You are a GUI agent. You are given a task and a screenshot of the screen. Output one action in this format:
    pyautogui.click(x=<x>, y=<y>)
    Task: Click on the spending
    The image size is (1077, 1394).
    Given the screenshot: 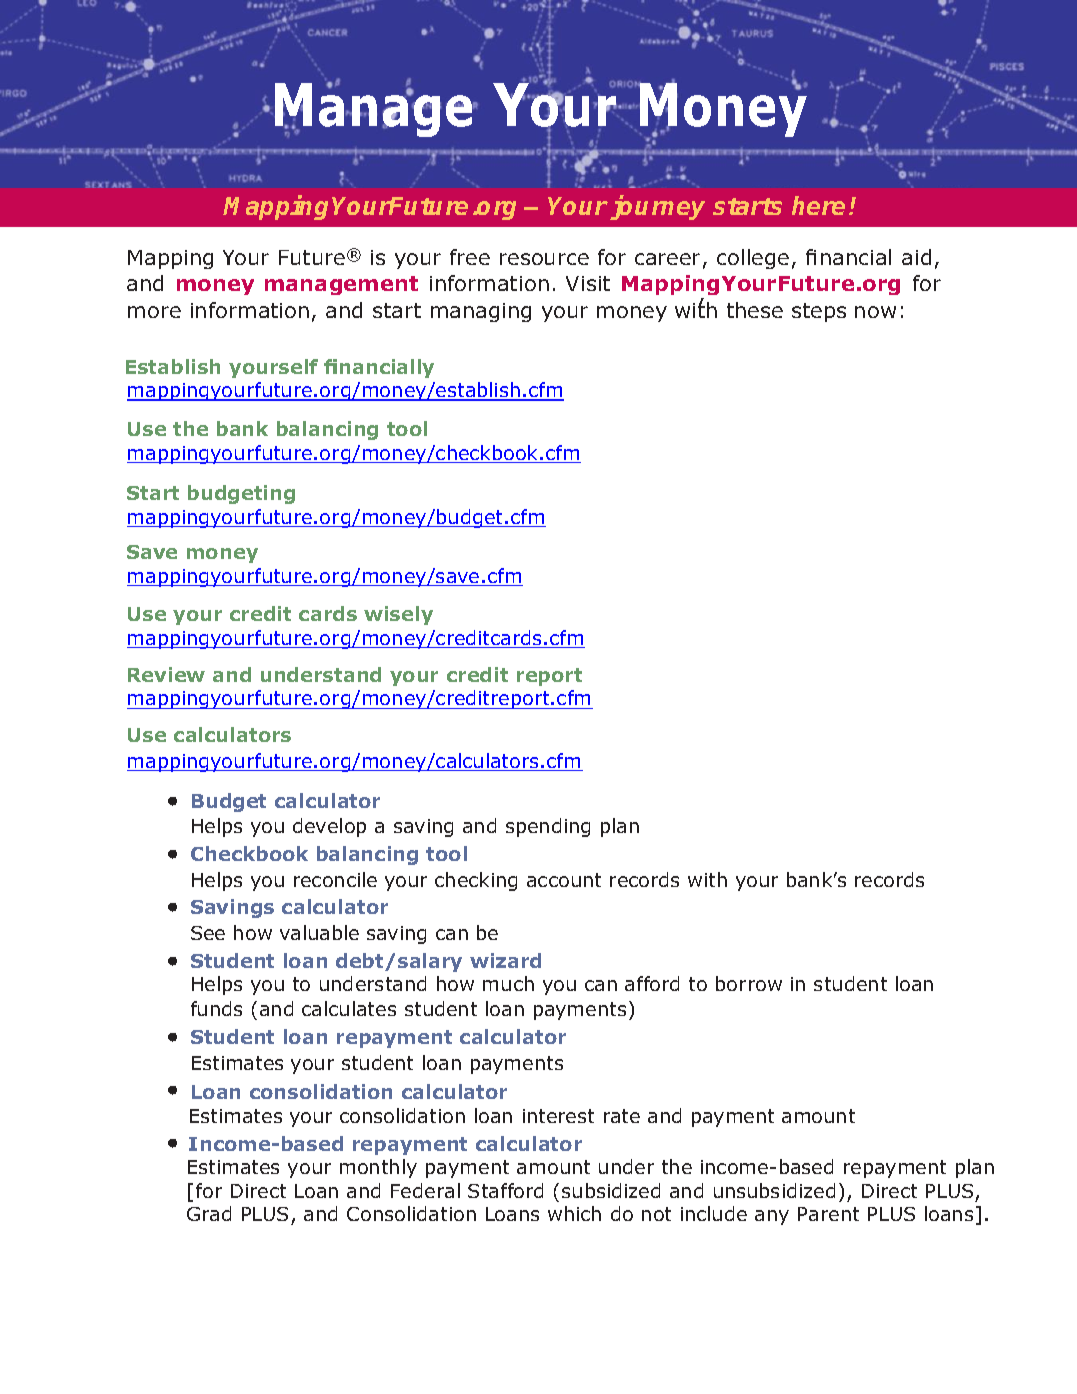 What is the action you would take?
    pyautogui.click(x=548, y=827)
